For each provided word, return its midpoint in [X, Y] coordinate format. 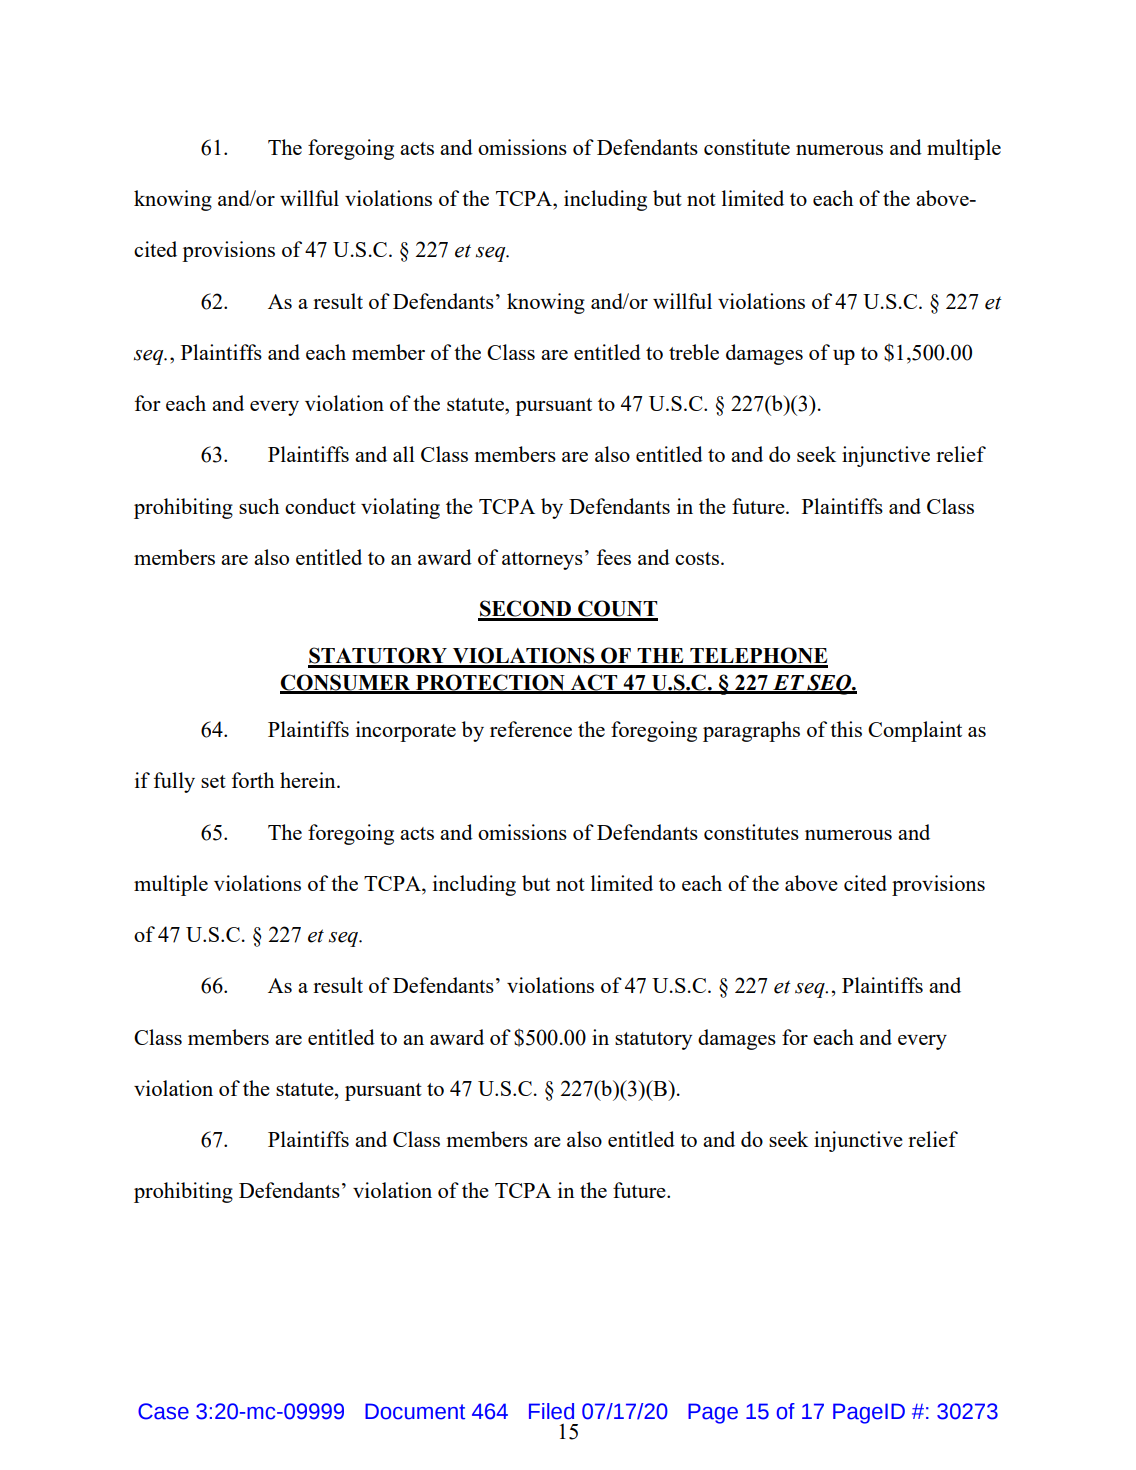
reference [531, 729]
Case [163, 1411]
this [846, 729]
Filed [551, 1411]
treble [694, 352]
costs [698, 558]
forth [253, 780]
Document [415, 1411]
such [259, 506]
